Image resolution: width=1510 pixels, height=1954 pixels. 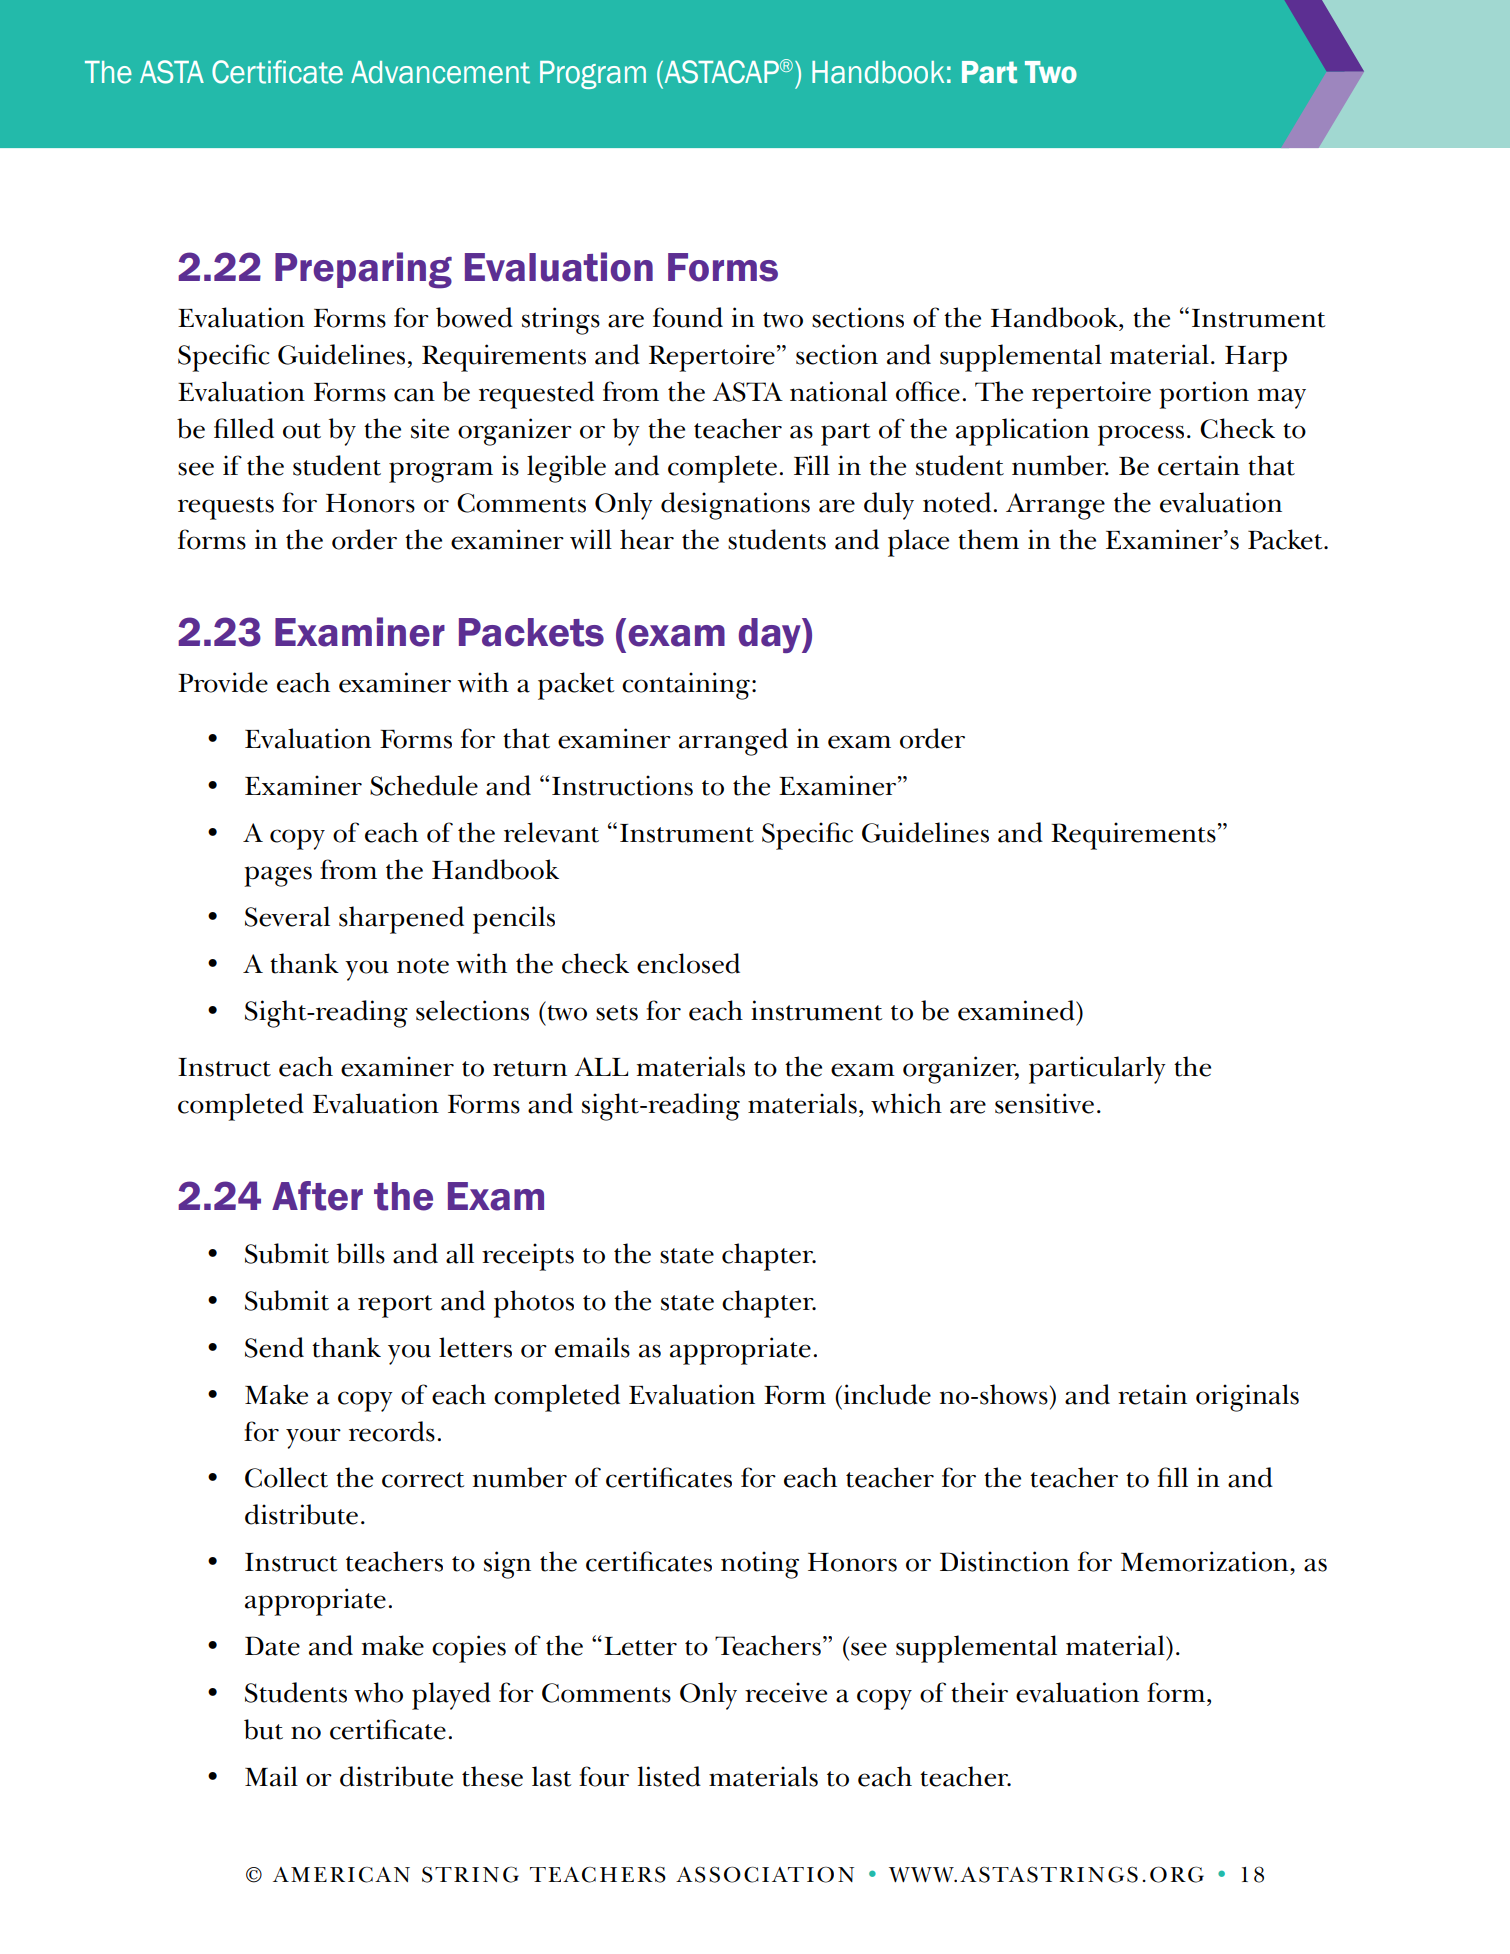 I want to click on enclosed, so click(x=688, y=963).
